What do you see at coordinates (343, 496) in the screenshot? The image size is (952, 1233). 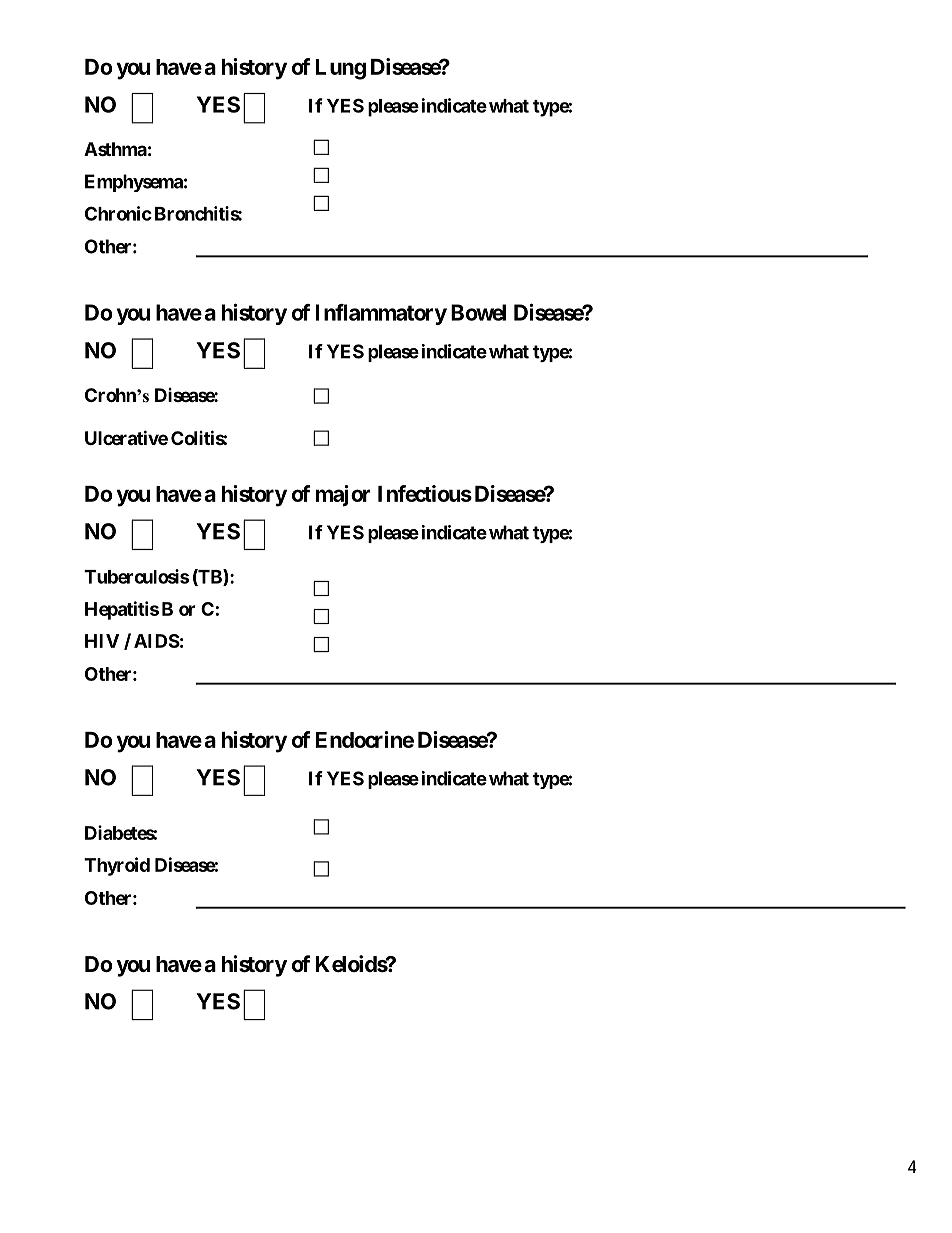 I see `major` at bounding box center [343, 496].
